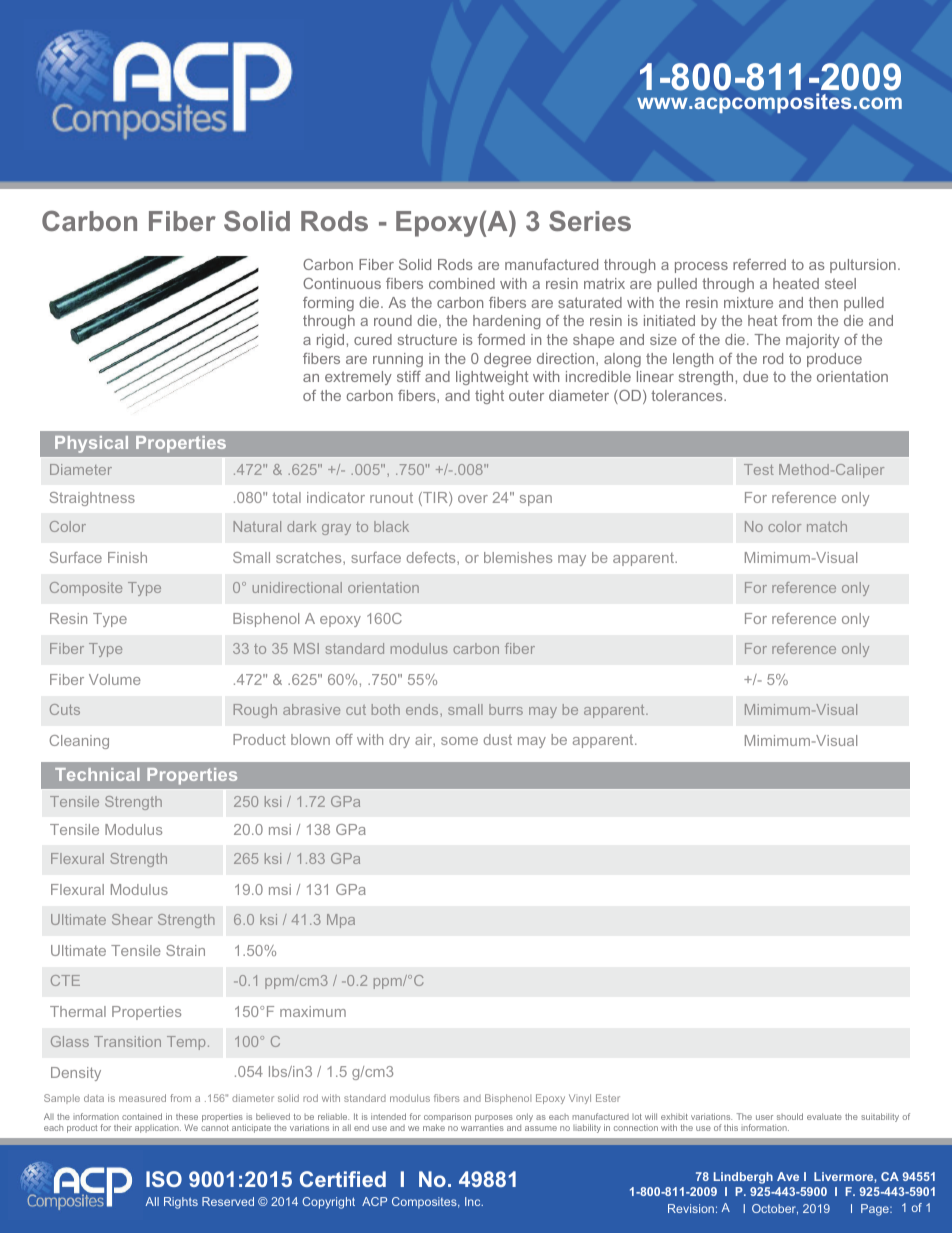 Image resolution: width=952 pixels, height=1233 pixels. I want to click on combined, so click(462, 283).
